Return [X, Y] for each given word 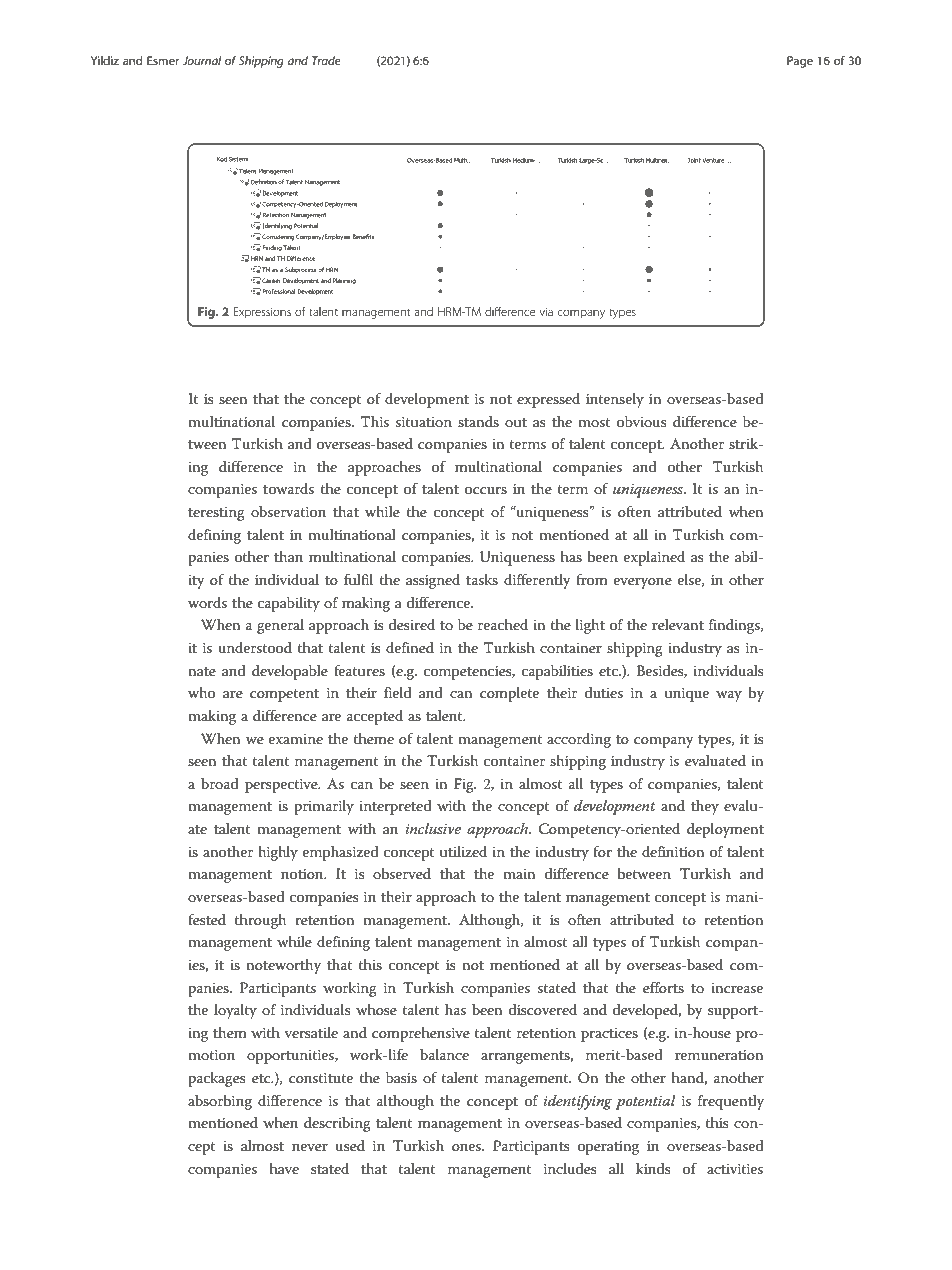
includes [570, 1168]
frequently [731, 1102]
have [284, 1168]
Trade [326, 60]
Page [800, 62]
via [546, 311]
